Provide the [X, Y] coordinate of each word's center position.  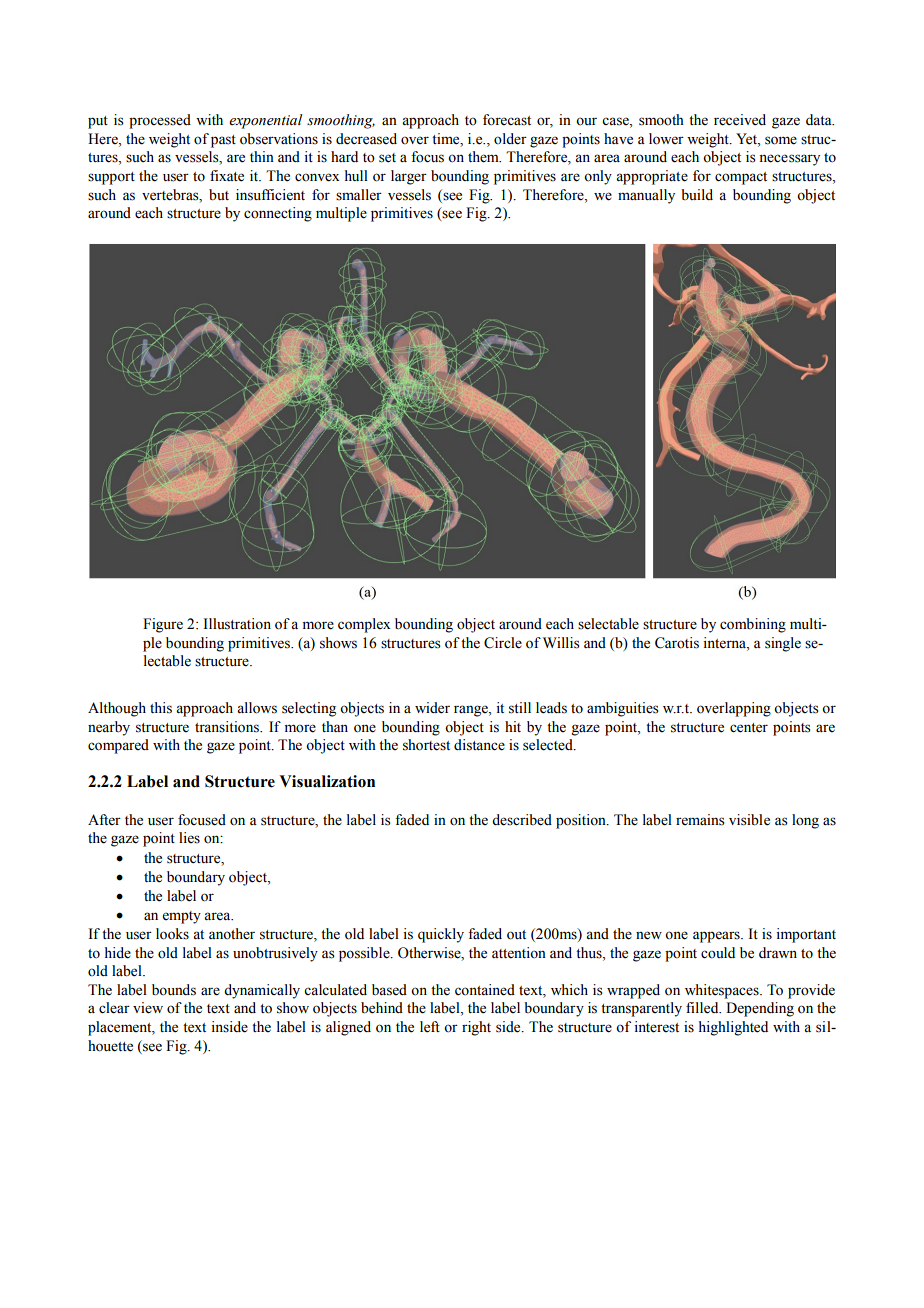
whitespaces [723, 991]
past [223, 141]
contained [485, 990]
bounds [174, 990]
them [484, 157]
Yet [747, 139]
